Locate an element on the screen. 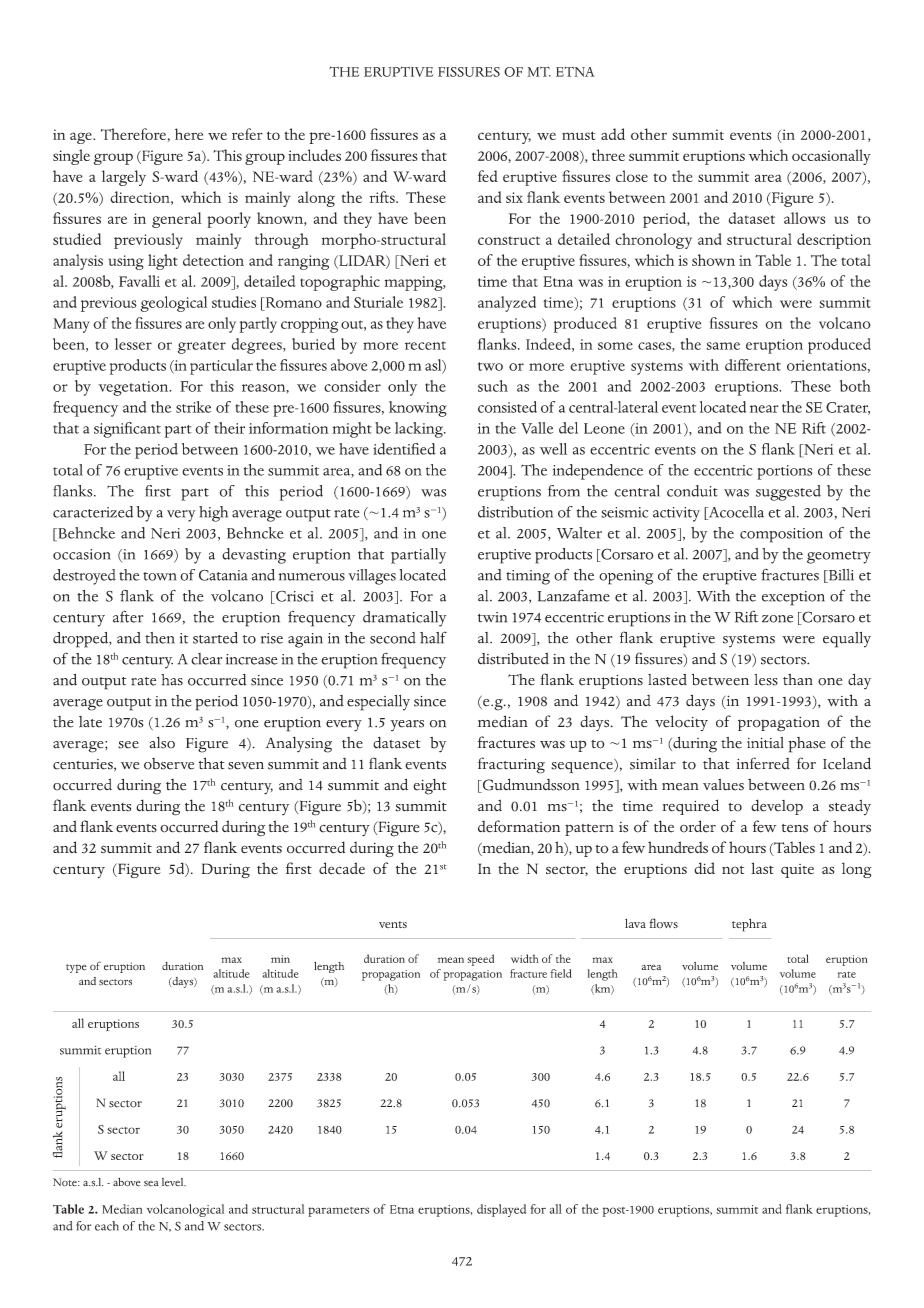 The image size is (924, 1308). quite is located at coordinates (797, 871).
